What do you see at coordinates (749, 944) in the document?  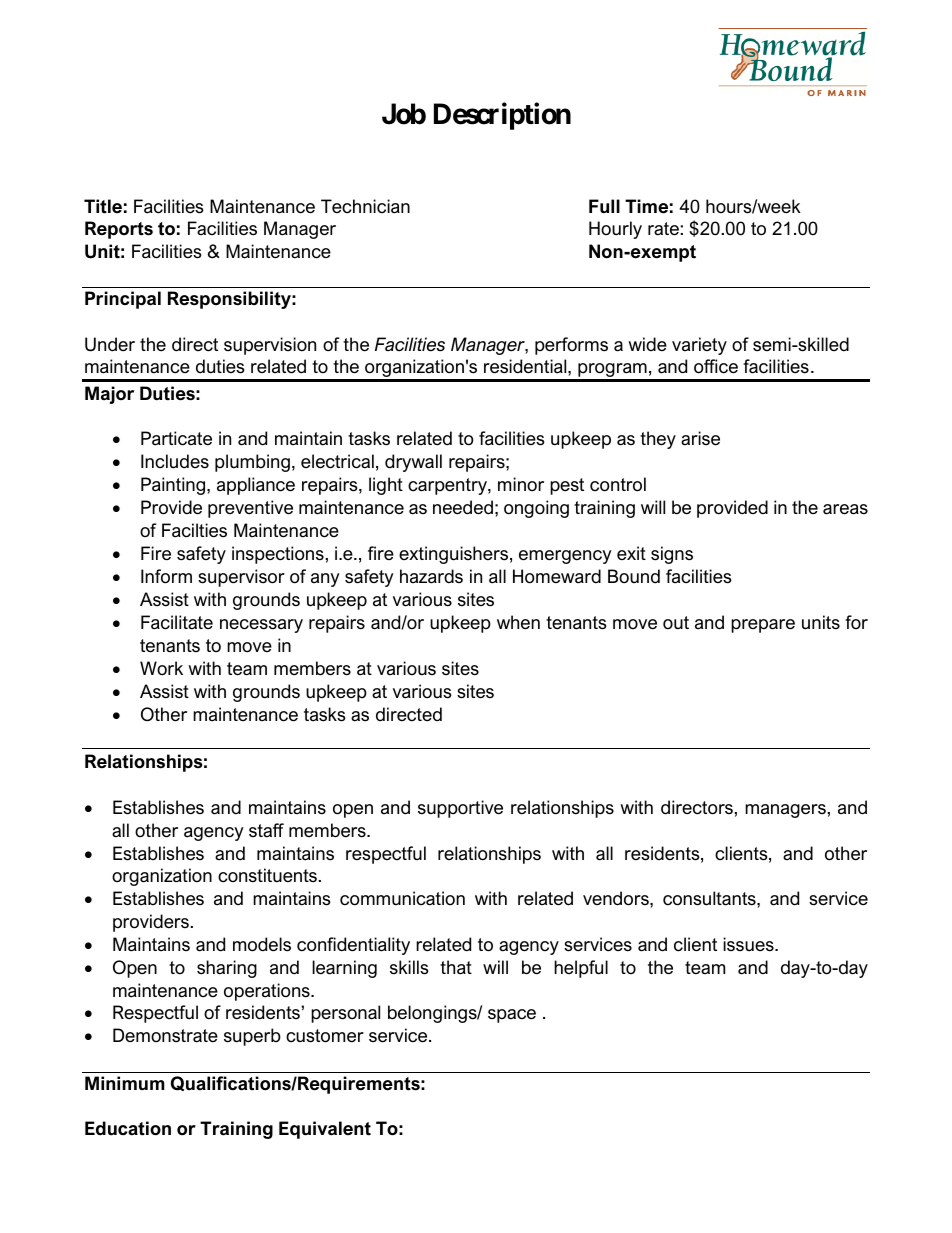 I see `issues` at bounding box center [749, 944].
